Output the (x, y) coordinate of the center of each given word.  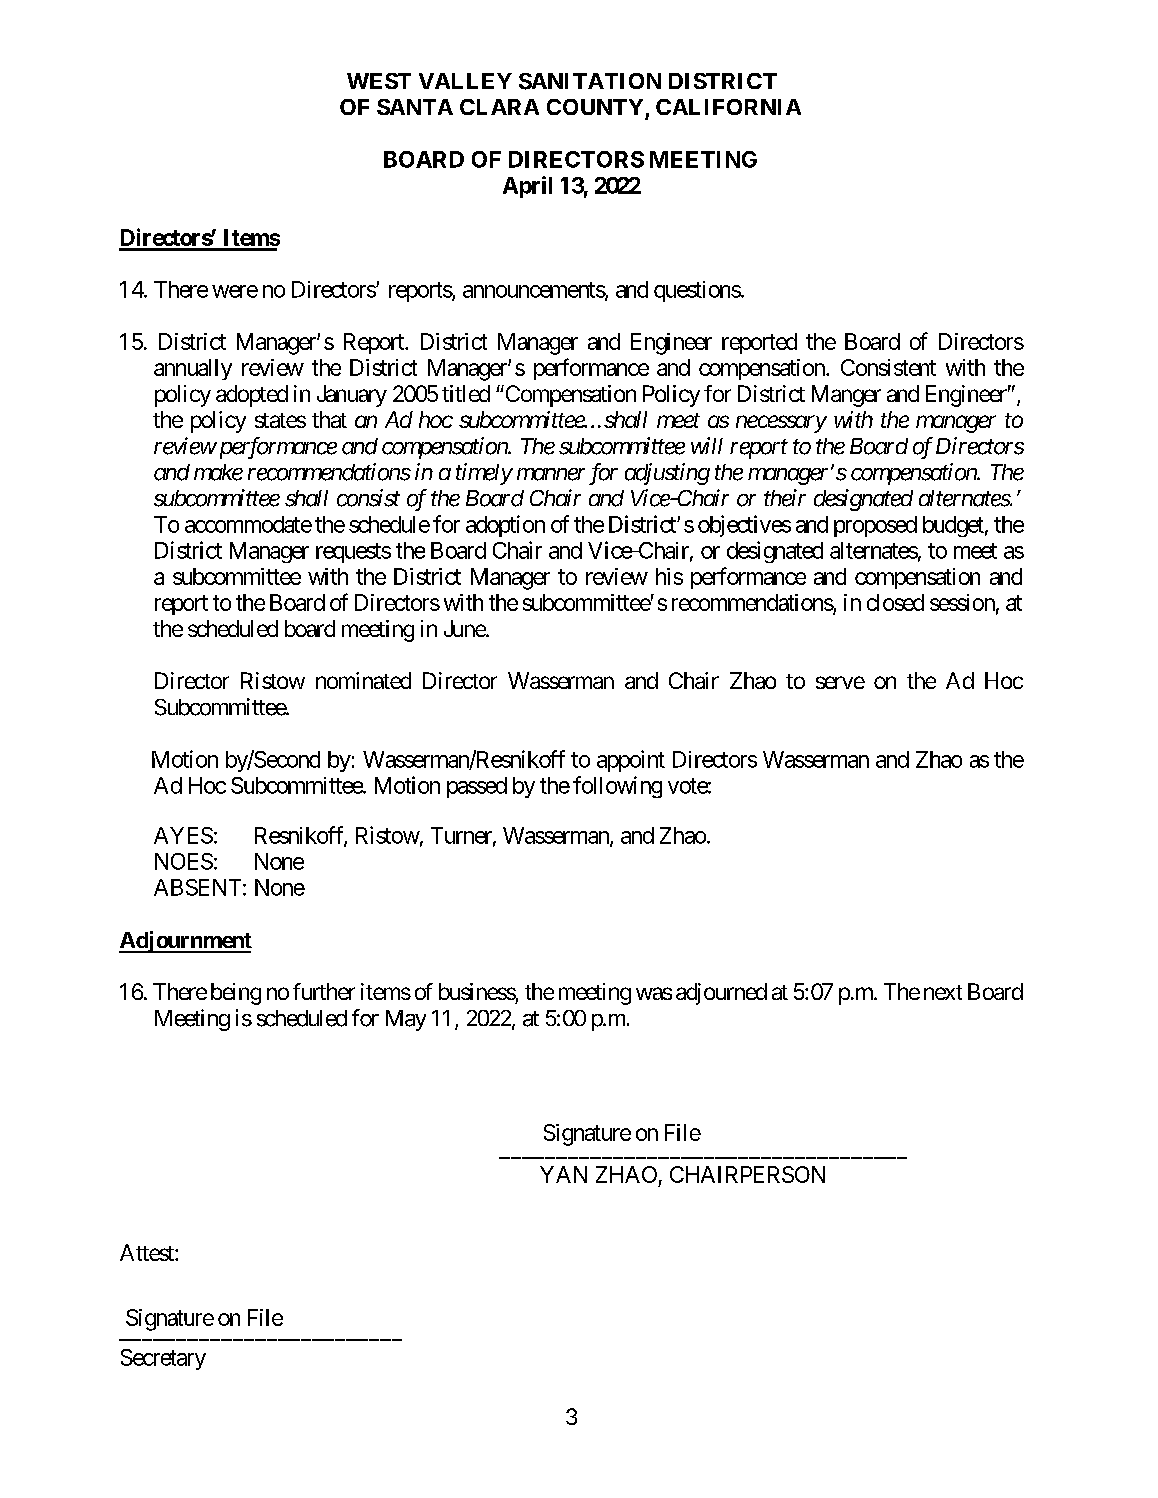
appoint (631, 761)
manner (551, 474)
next (943, 992)
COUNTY (595, 107)
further (324, 991)
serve (840, 682)
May (406, 1020)
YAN (563, 1174)
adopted (252, 396)
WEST (379, 81)
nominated (363, 680)
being (236, 994)
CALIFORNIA (728, 107)
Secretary (163, 1359)
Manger (846, 396)
